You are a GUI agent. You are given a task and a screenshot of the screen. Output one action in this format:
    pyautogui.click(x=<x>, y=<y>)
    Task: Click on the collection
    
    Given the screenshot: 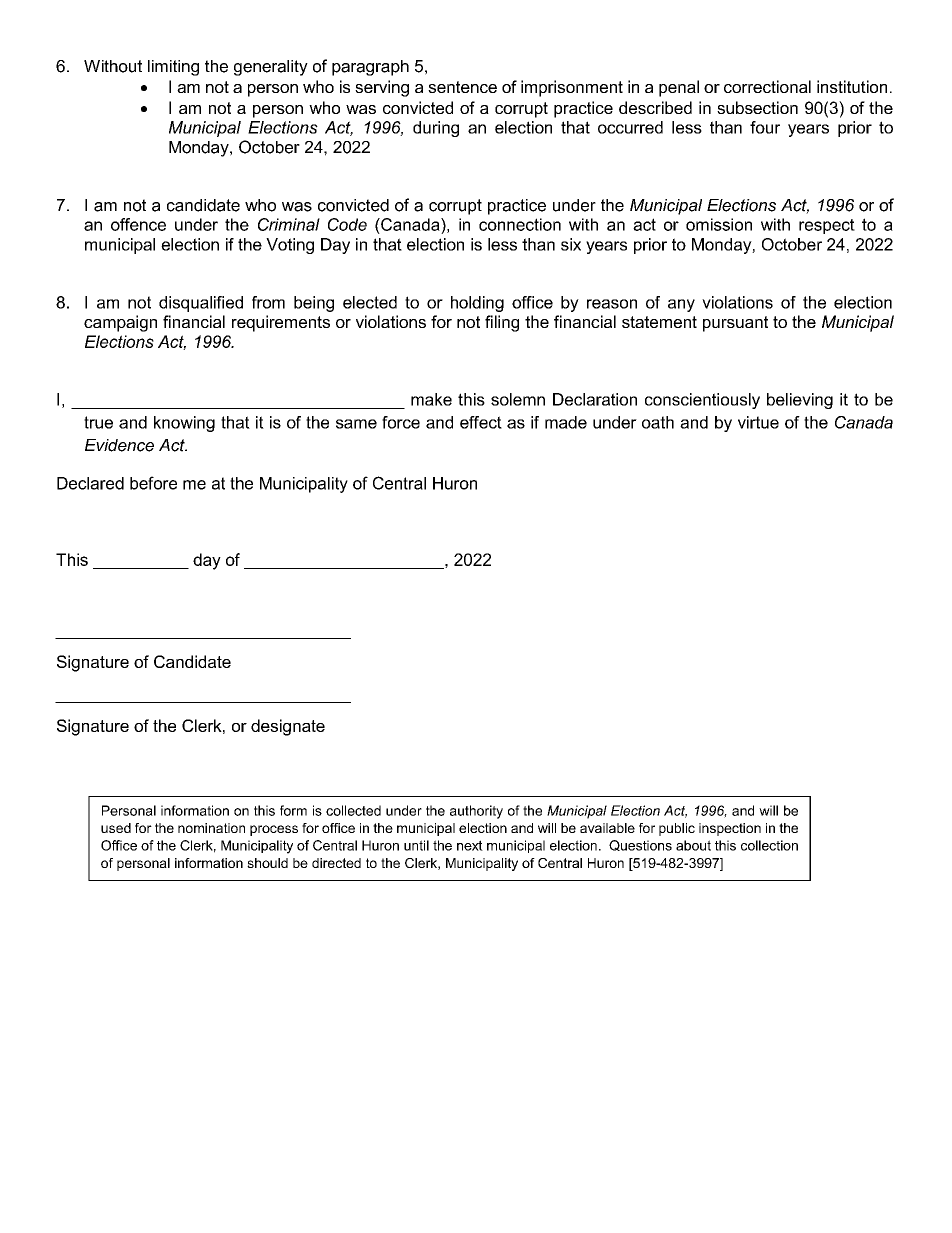 What is the action you would take?
    pyautogui.click(x=769, y=845)
